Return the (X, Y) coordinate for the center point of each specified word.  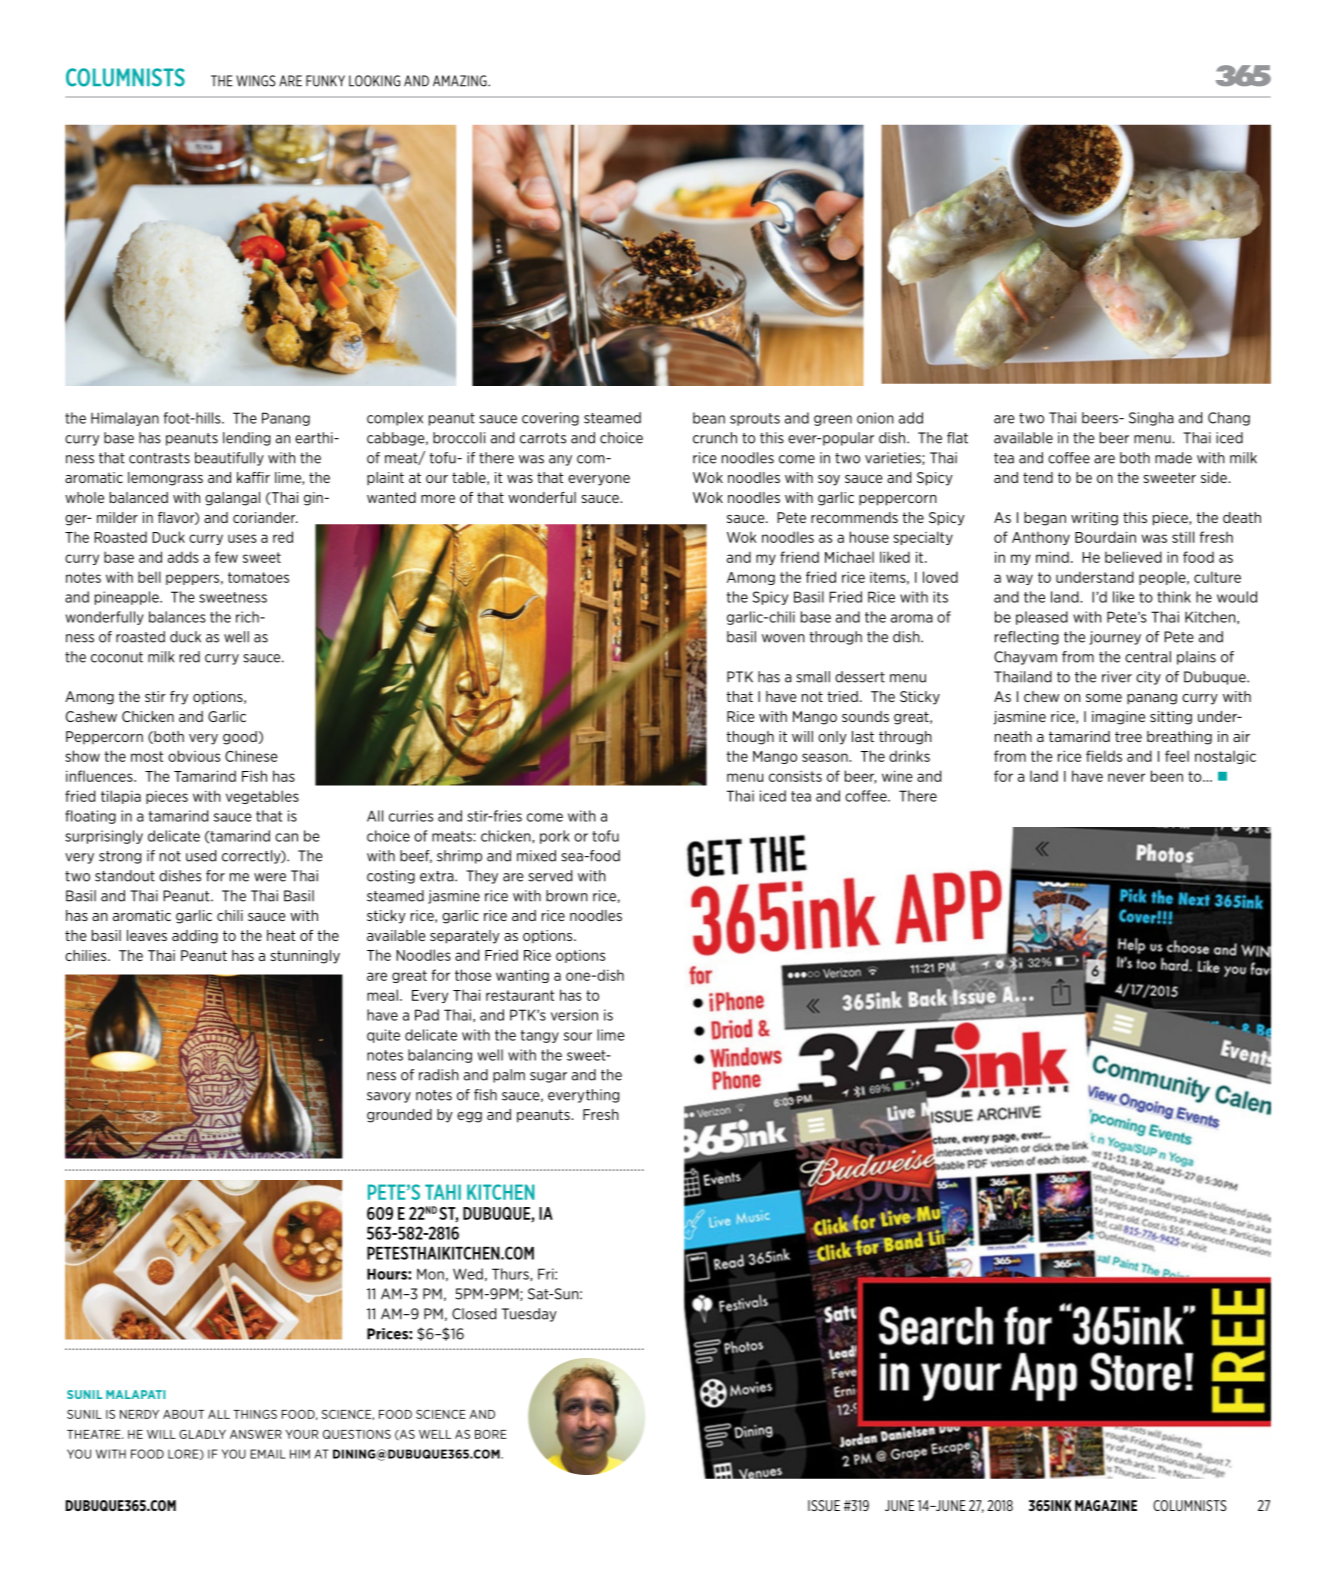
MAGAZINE (1106, 1505)
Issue (824, 1505)
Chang (1229, 419)
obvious (194, 756)
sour (578, 1036)
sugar (548, 1077)
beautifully (229, 459)
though (750, 738)
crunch (715, 438)
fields (1104, 756)
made (1173, 458)
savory (389, 1097)
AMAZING (461, 81)
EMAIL (268, 1454)
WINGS (256, 81)
